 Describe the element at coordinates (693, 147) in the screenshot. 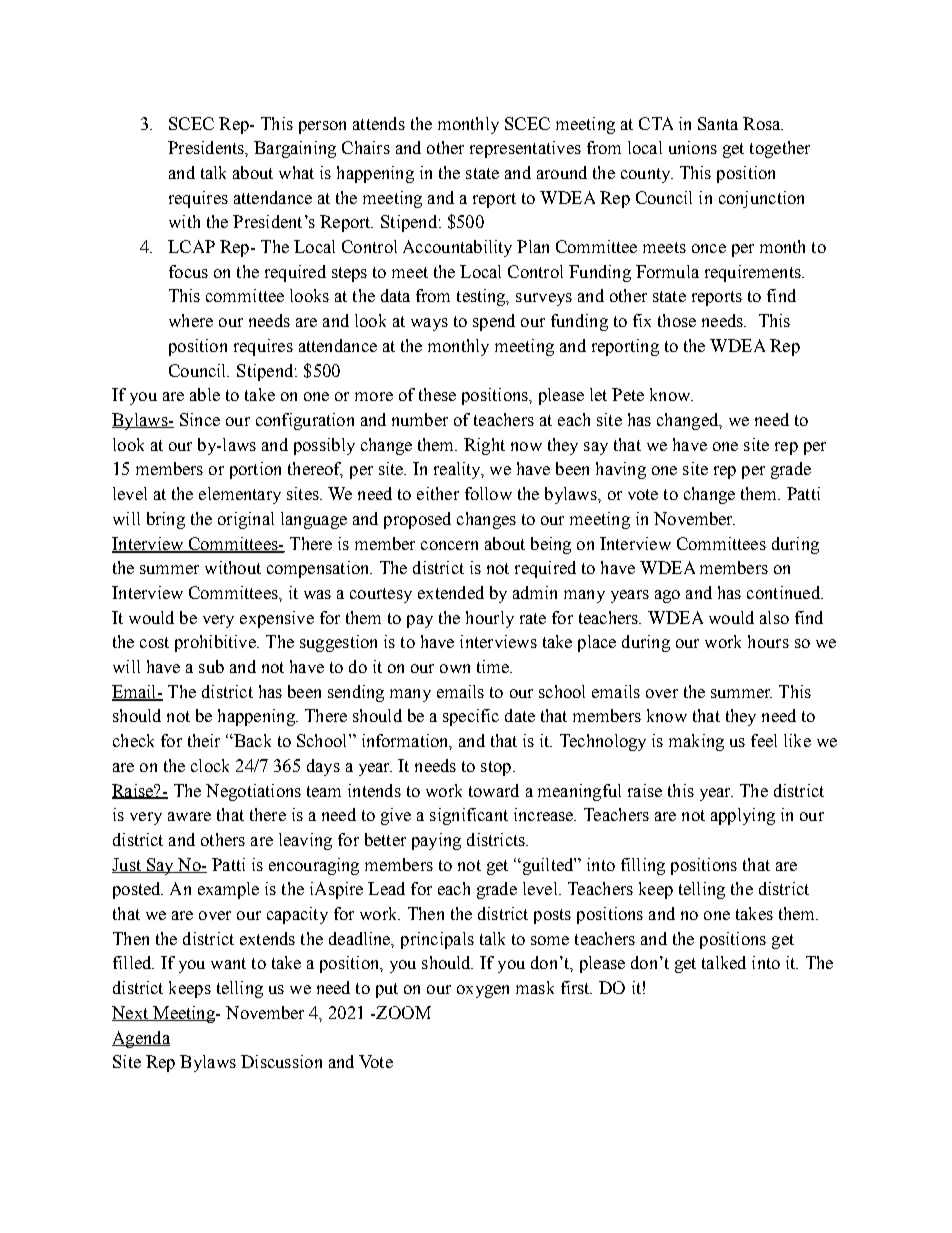

I see `unions` at that location.
